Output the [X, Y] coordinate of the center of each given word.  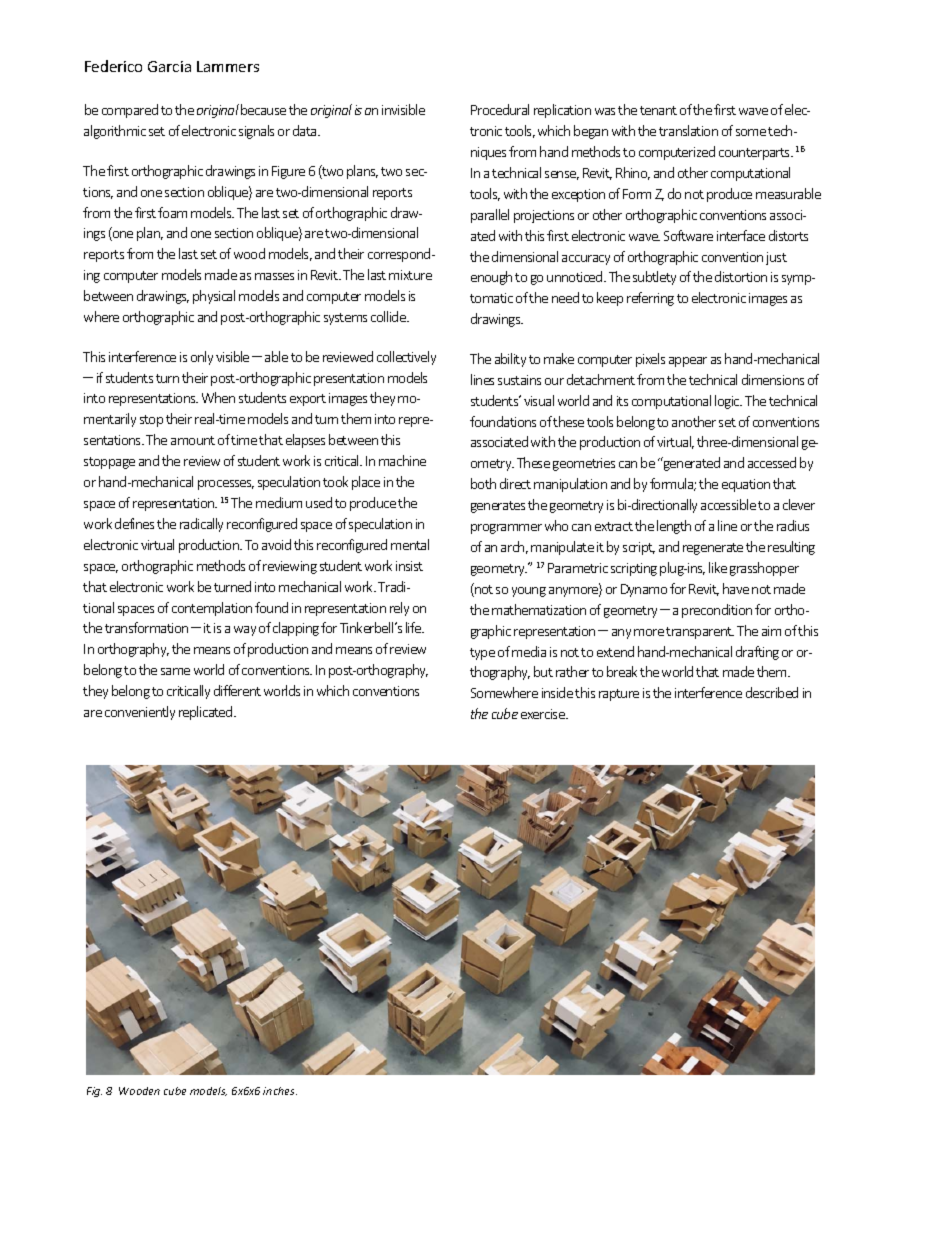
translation [688, 130]
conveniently [140, 713]
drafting [757, 653]
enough [491, 278]
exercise [544, 714]
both [483, 483]
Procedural [500, 109]
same [175, 671]
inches [280, 1091]
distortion [741, 276]
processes [226, 485]
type [482, 654]
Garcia [169, 66]
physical [214, 297]
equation [746, 485]
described [772, 692]
